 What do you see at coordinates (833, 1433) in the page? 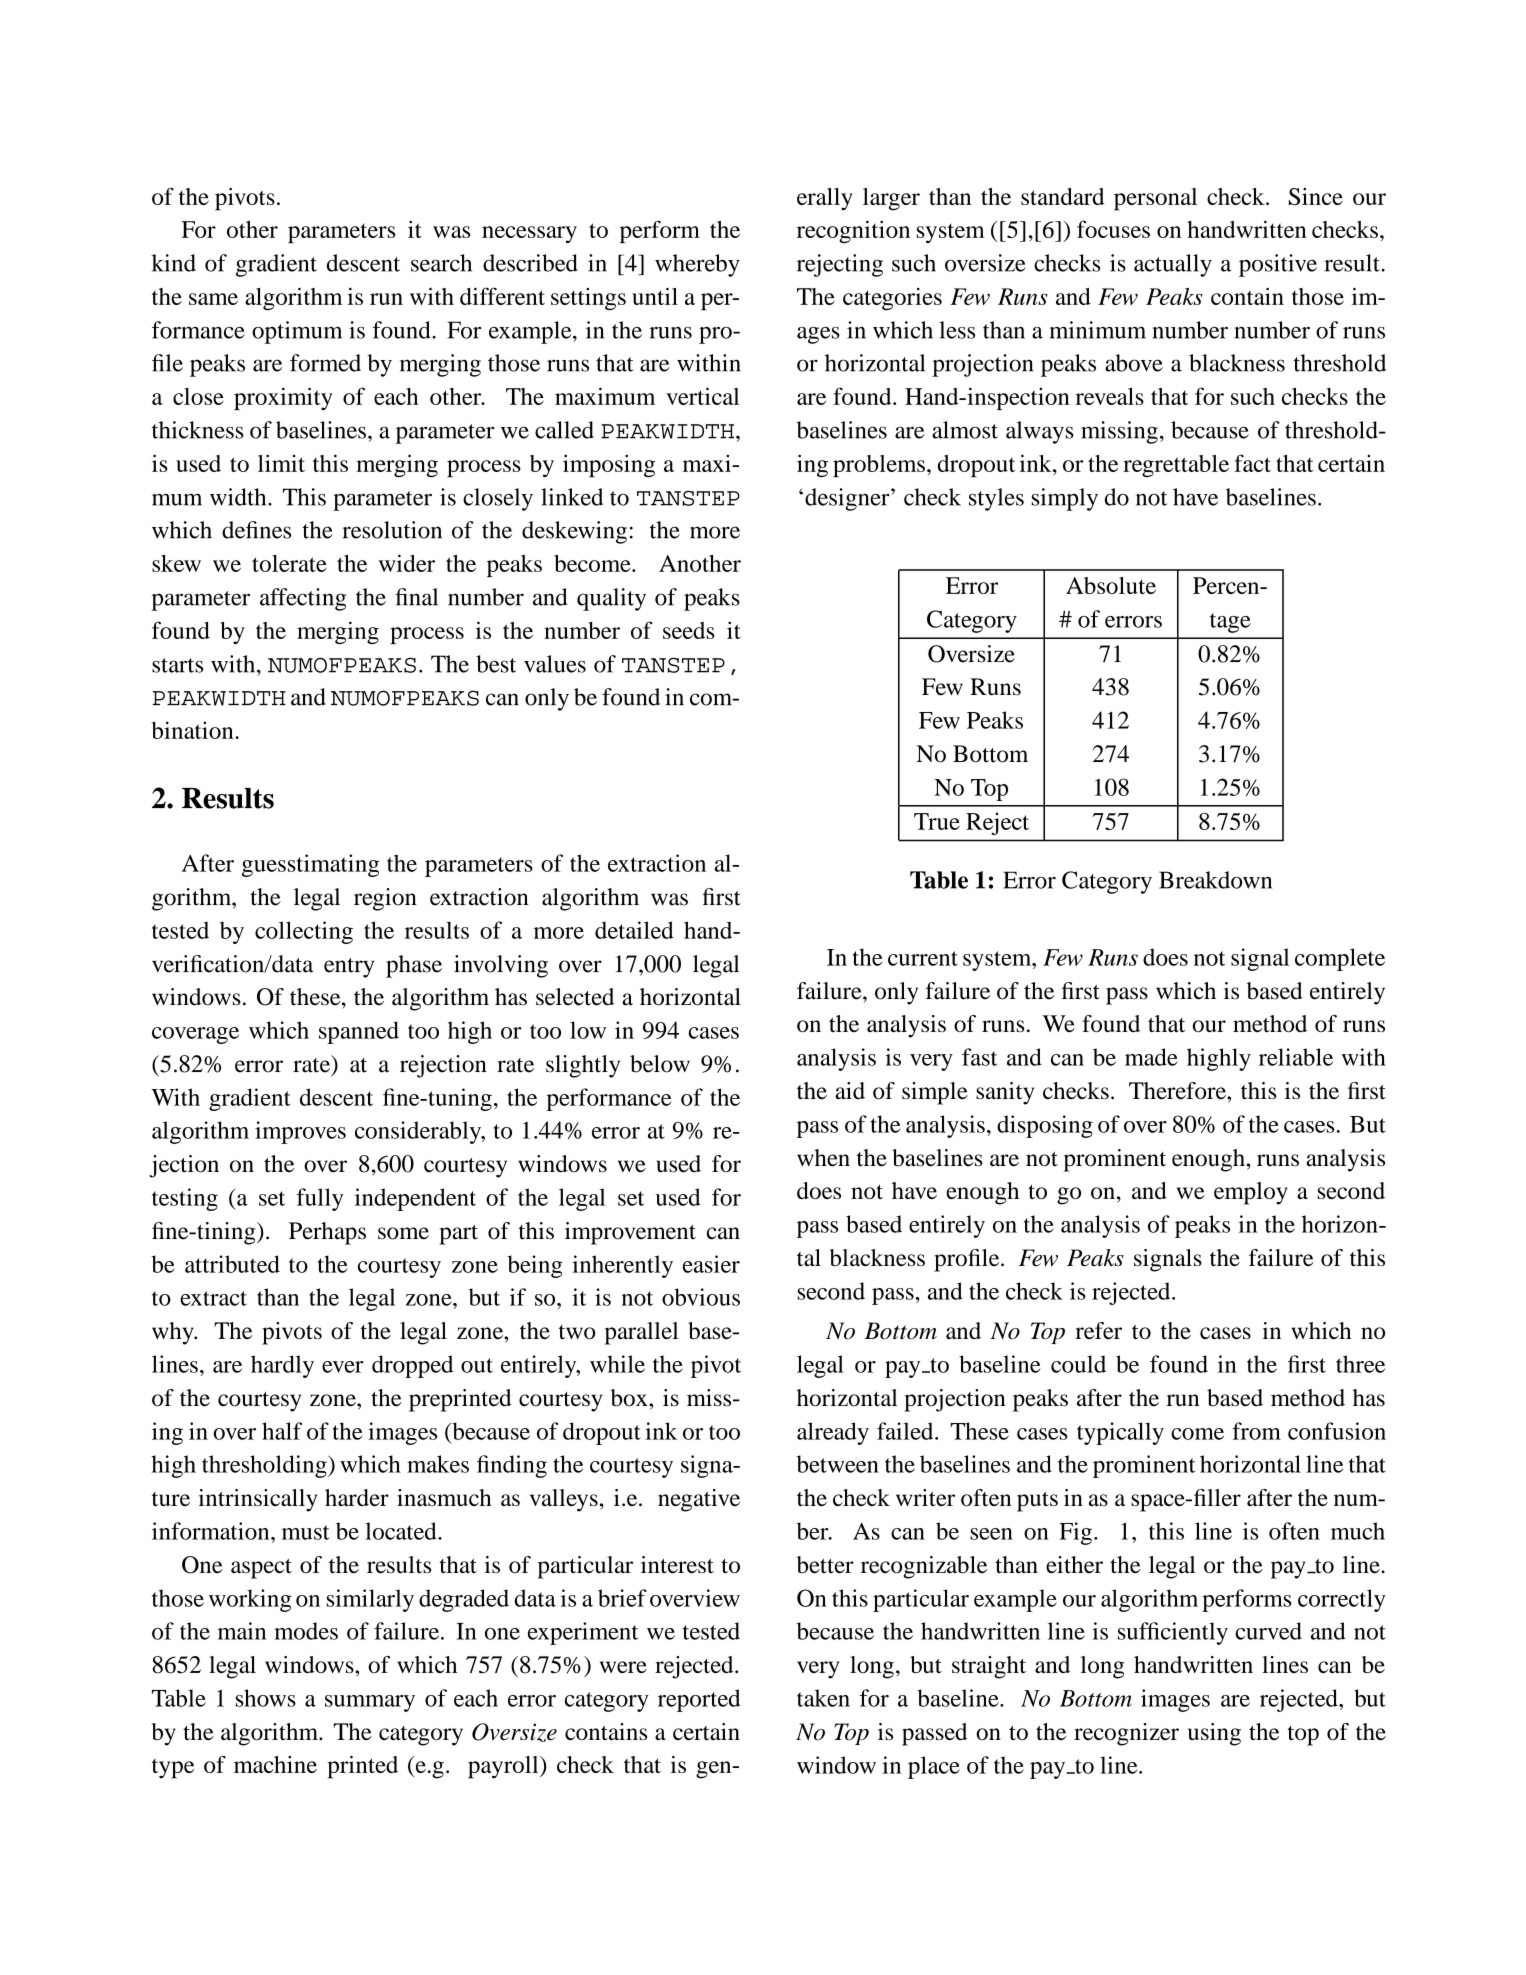
I see `already` at bounding box center [833, 1433].
